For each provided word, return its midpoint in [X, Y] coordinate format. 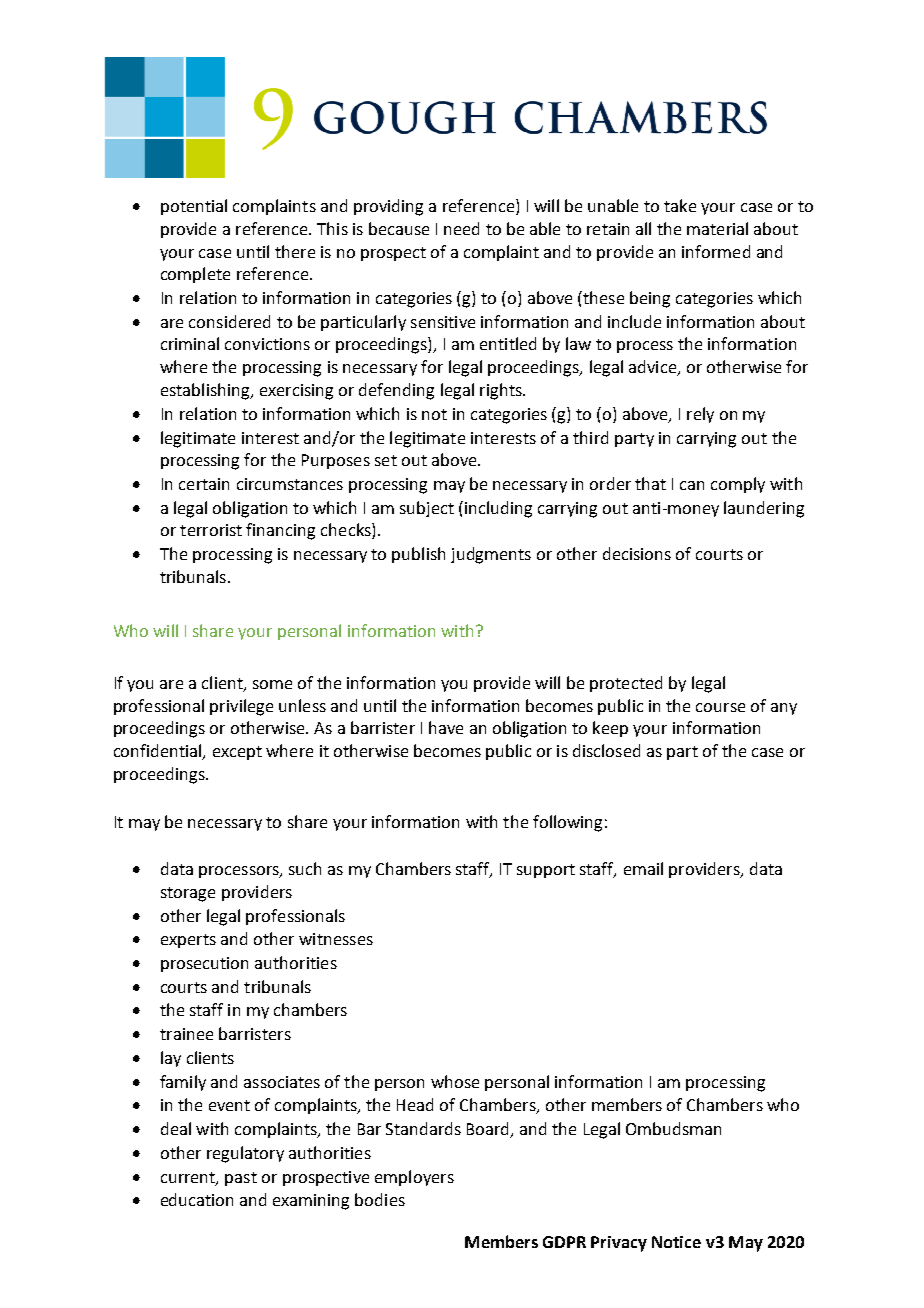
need [461, 228]
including [498, 509]
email [643, 868]
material [717, 228]
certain [204, 484]
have [446, 727]
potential [194, 207]
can [692, 485]
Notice [676, 1242]
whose [455, 1081]
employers [414, 1178]
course [720, 707]
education [197, 1199]
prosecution [204, 964]
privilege [241, 707]
